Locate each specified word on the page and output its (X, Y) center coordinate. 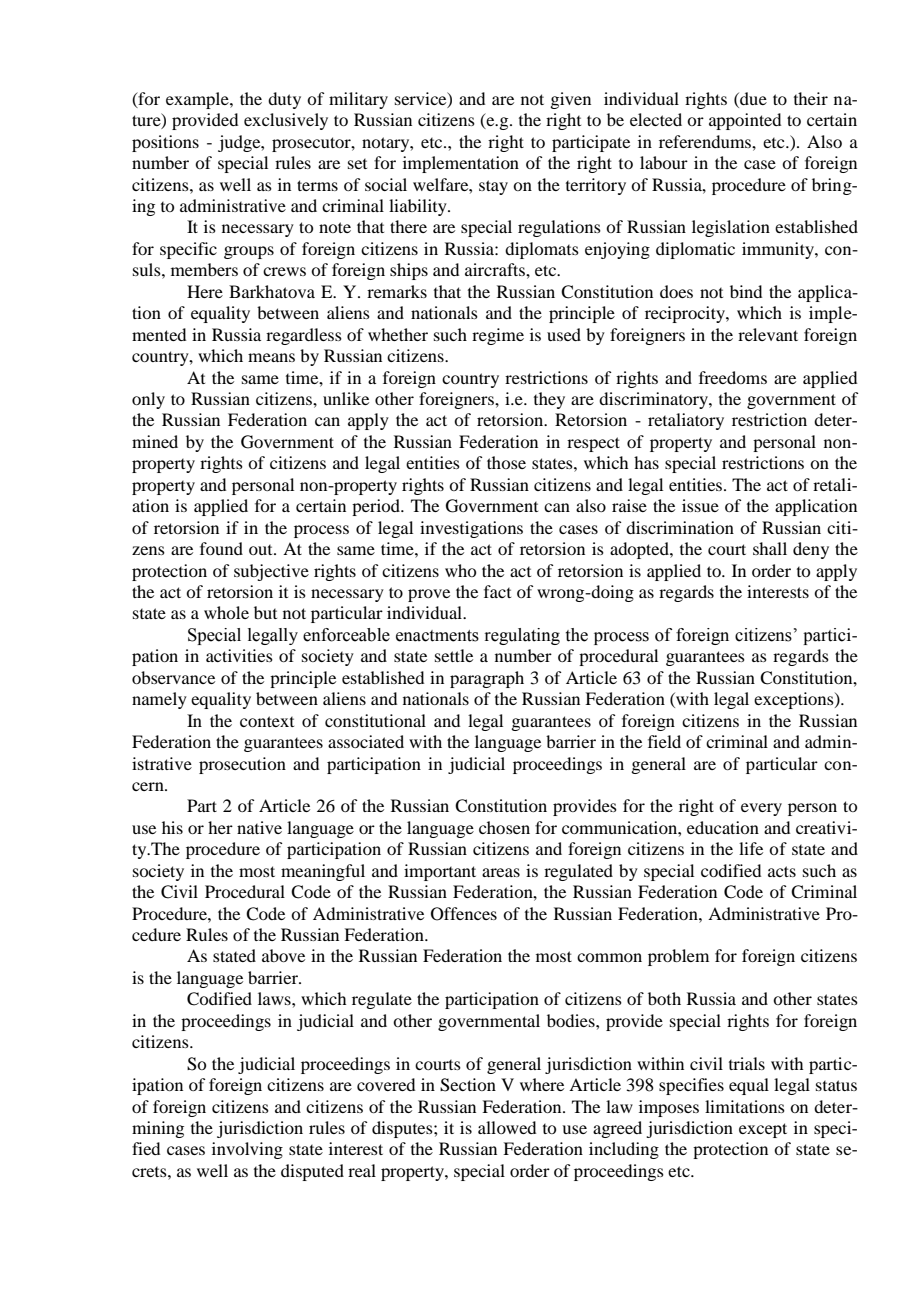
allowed (507, 1127)
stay (493, 187)
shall (770, 548)
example (198, 100)
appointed (745, 121)
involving (247, 1150)
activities (239, 655)
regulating (522, 636)
